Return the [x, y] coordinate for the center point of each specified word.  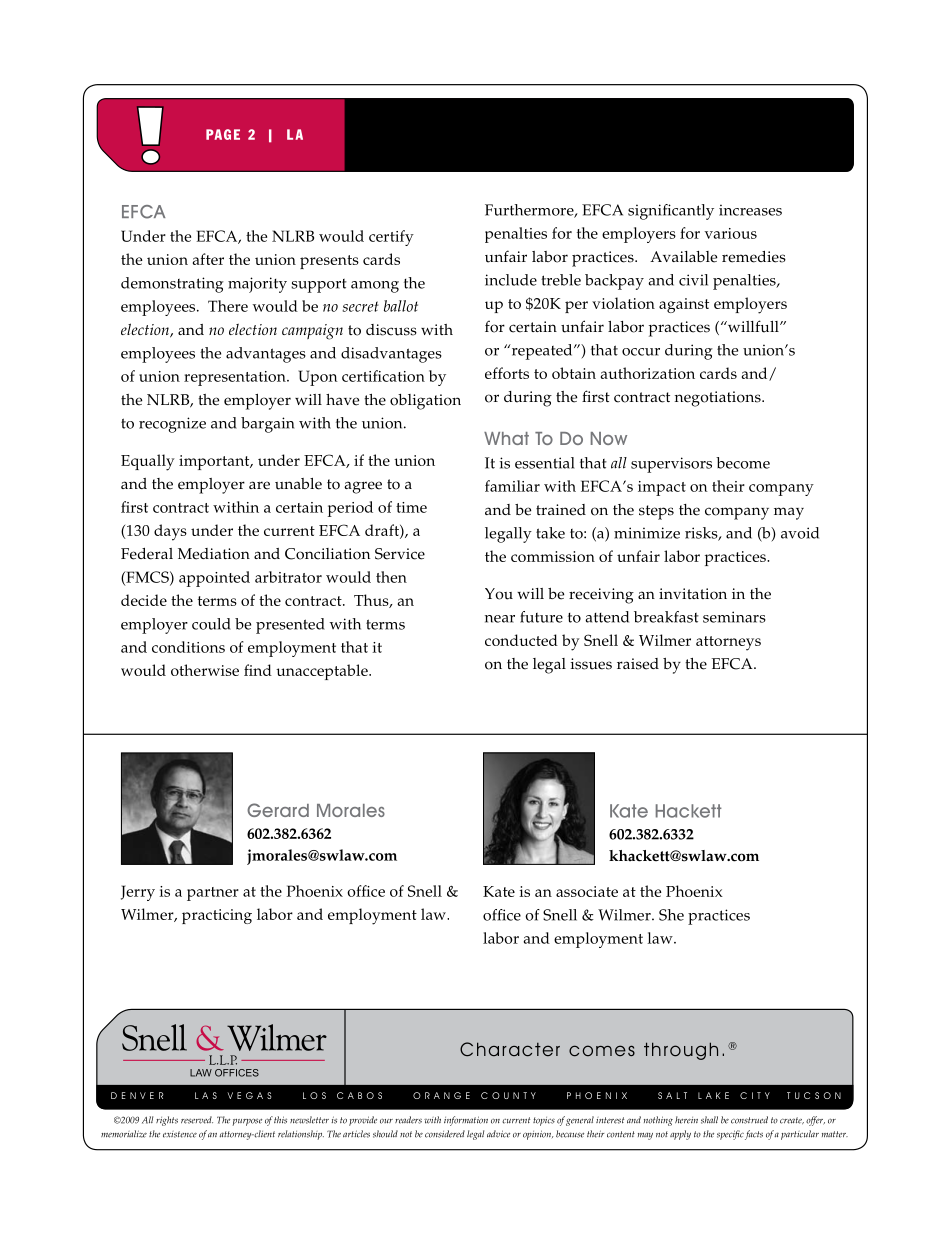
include [511, 280]
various [730, 233]
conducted [521, 640]
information [466, 1121]
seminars [734, 617]
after [208, 259]
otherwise [205, 670]
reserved [197, 1120]
